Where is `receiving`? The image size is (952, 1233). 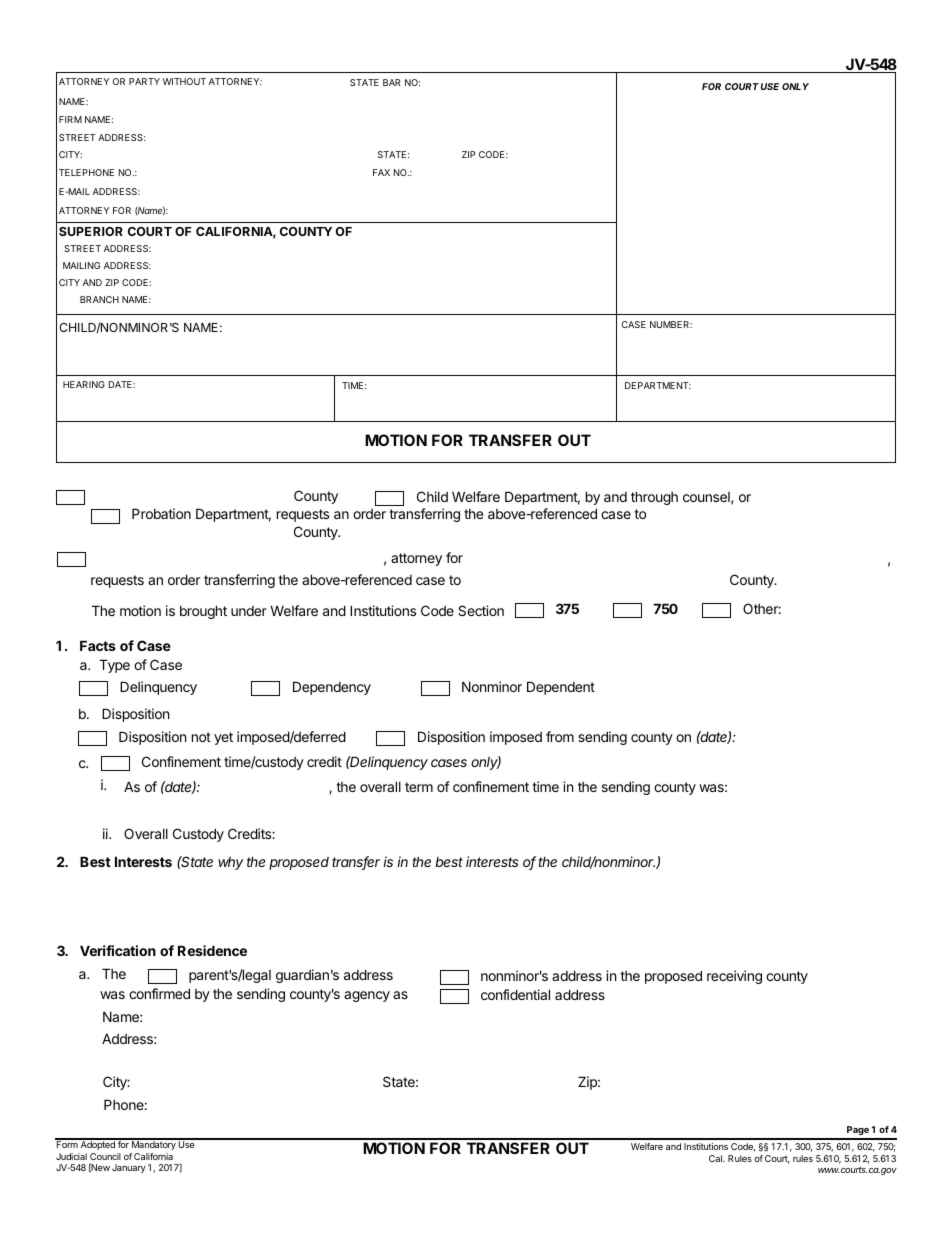 receiving is located at coordinates (734, 977).
